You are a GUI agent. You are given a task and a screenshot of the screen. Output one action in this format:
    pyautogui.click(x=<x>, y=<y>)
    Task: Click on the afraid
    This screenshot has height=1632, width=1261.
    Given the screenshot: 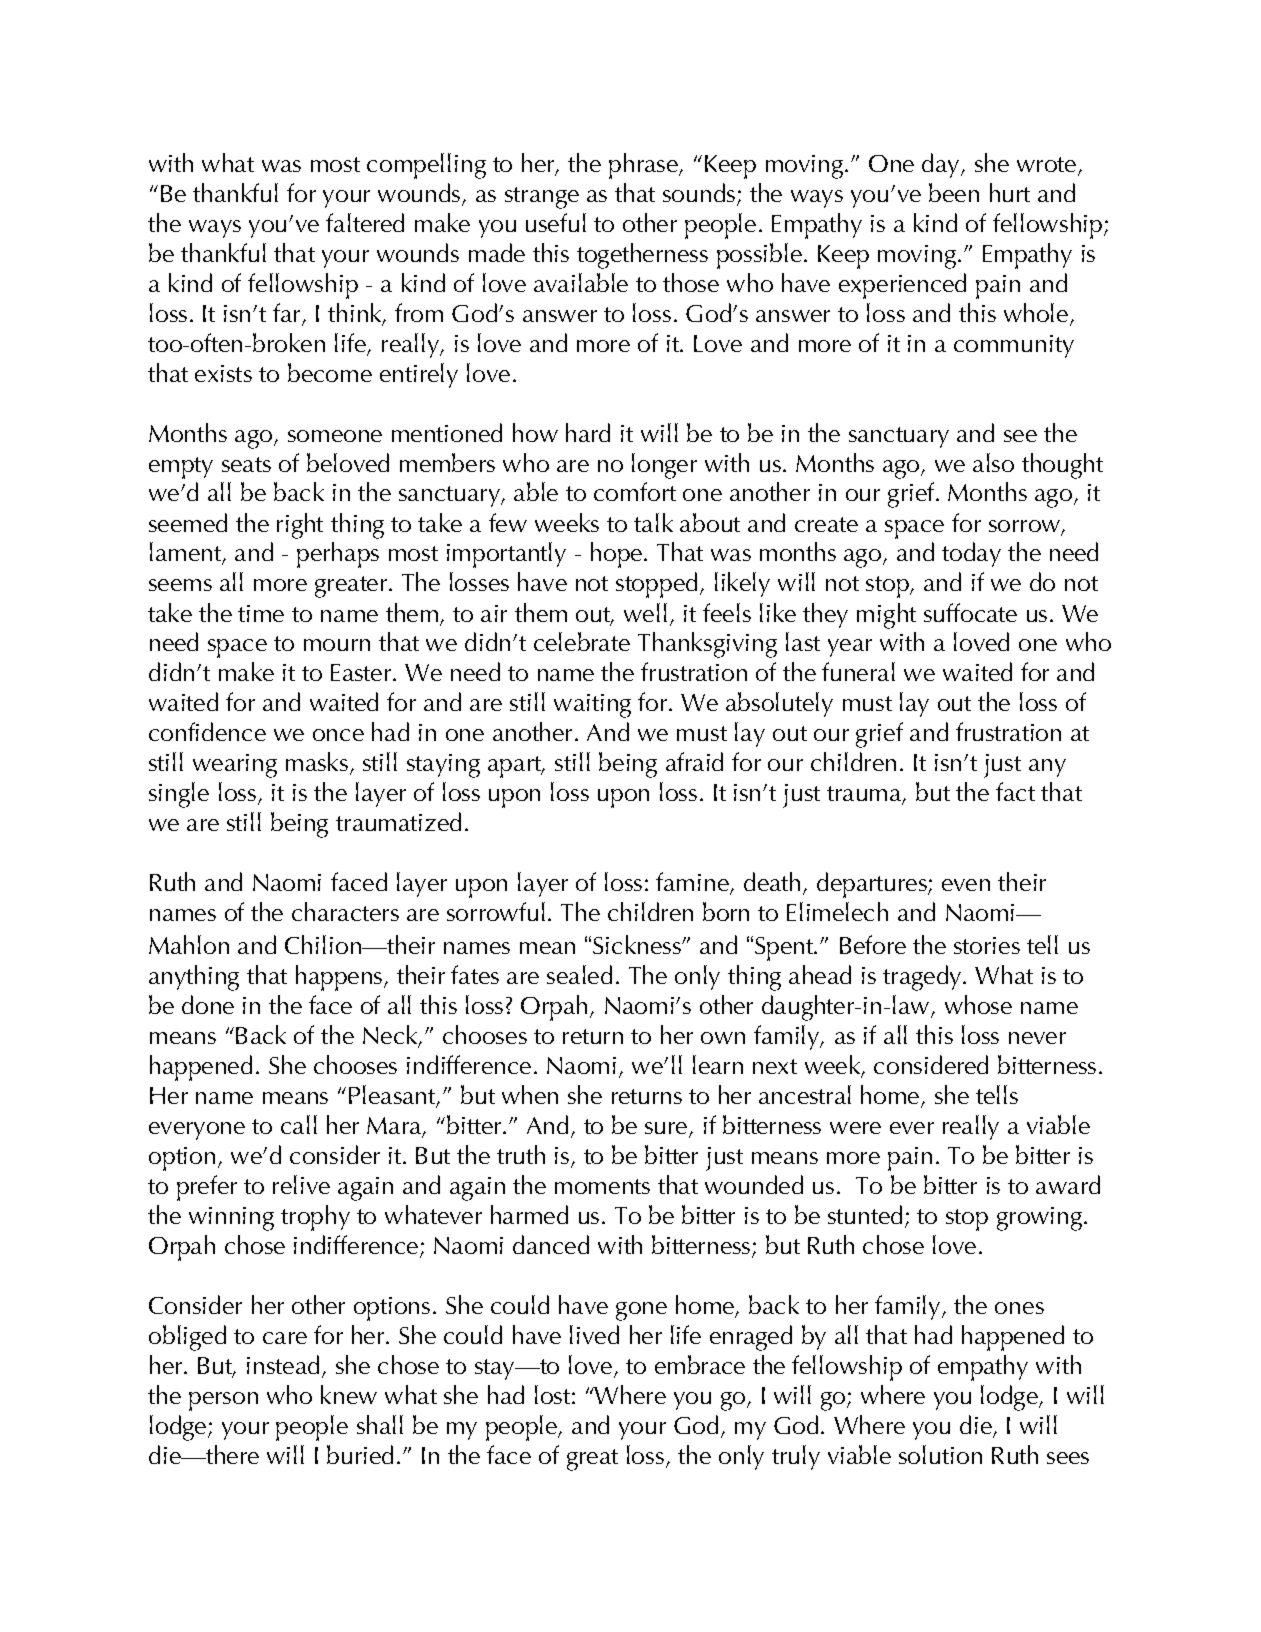 What is the action you would take?
    pyautogui.click(x=694, y=761)
